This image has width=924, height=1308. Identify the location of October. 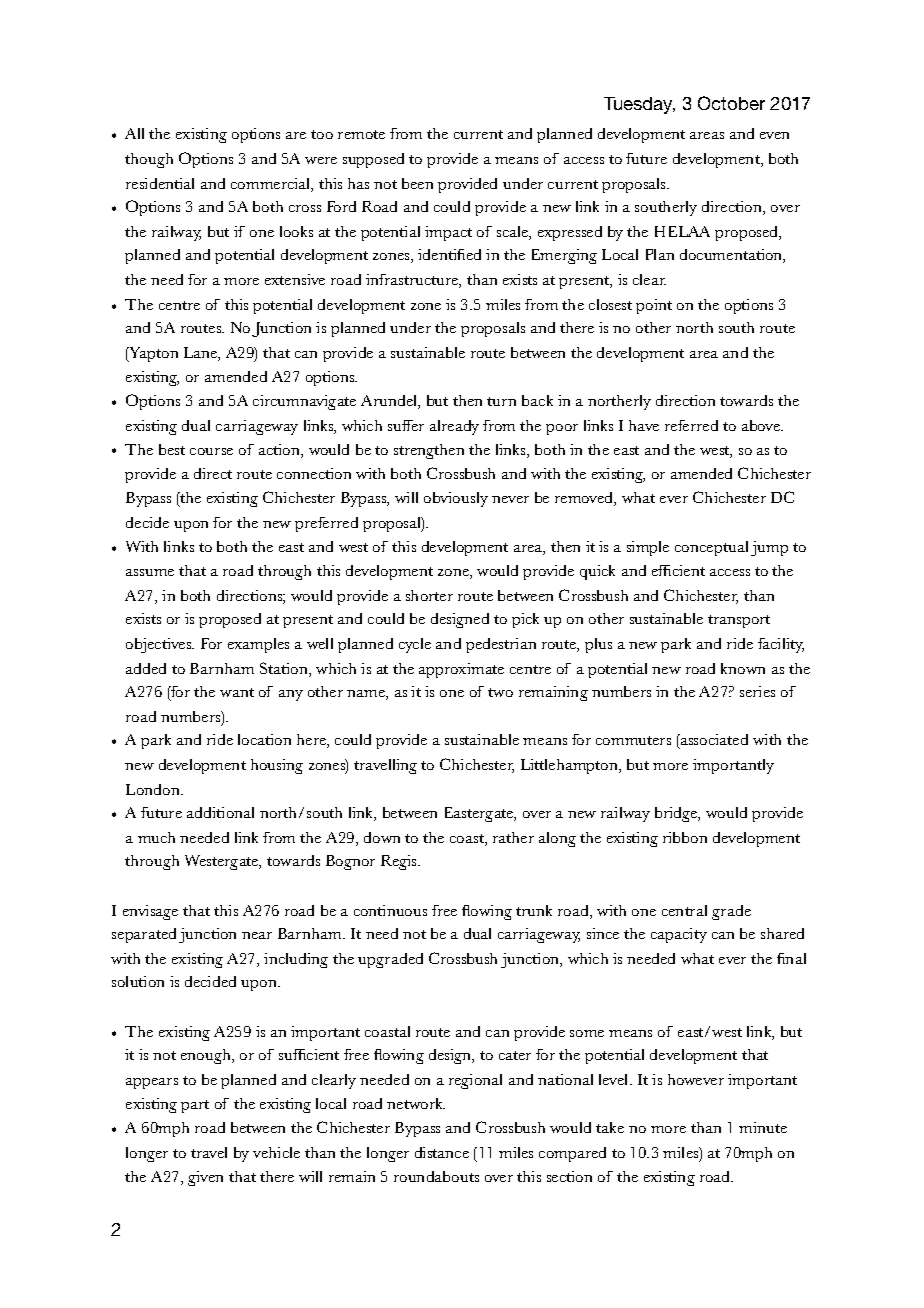
(731, 103).
